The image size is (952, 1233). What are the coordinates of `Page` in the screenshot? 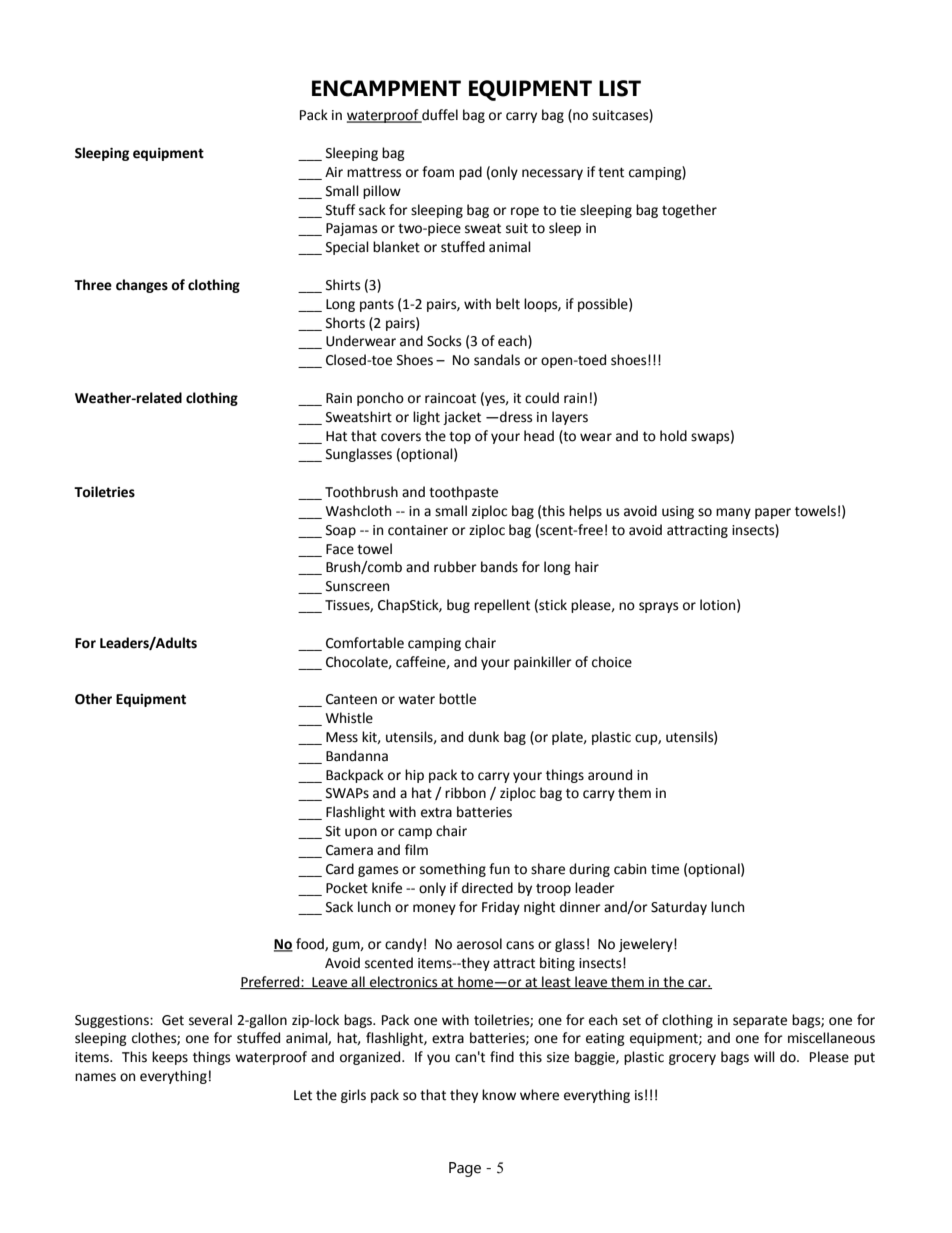 It's located at (465, 1169).
